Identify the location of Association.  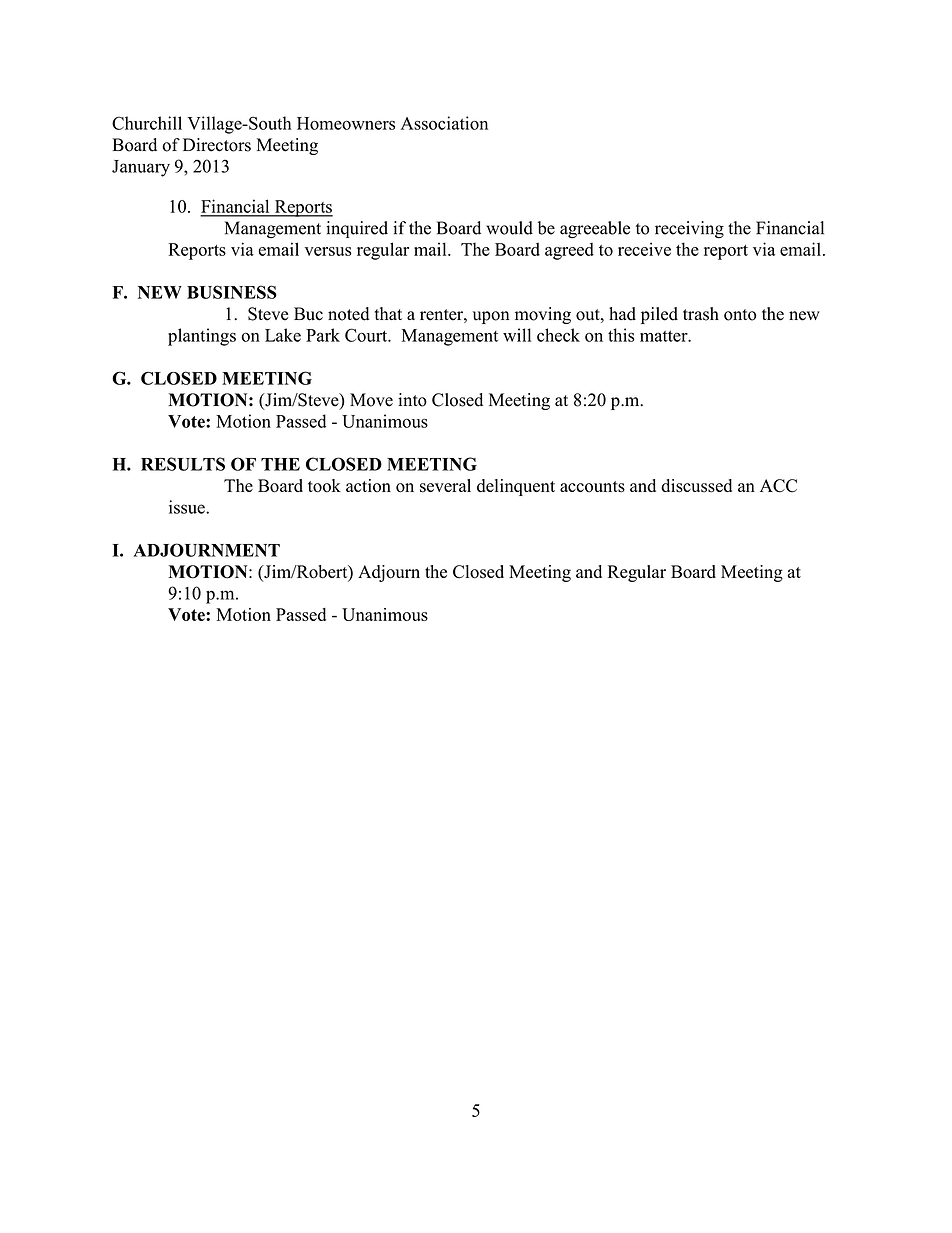
(444, 123).
